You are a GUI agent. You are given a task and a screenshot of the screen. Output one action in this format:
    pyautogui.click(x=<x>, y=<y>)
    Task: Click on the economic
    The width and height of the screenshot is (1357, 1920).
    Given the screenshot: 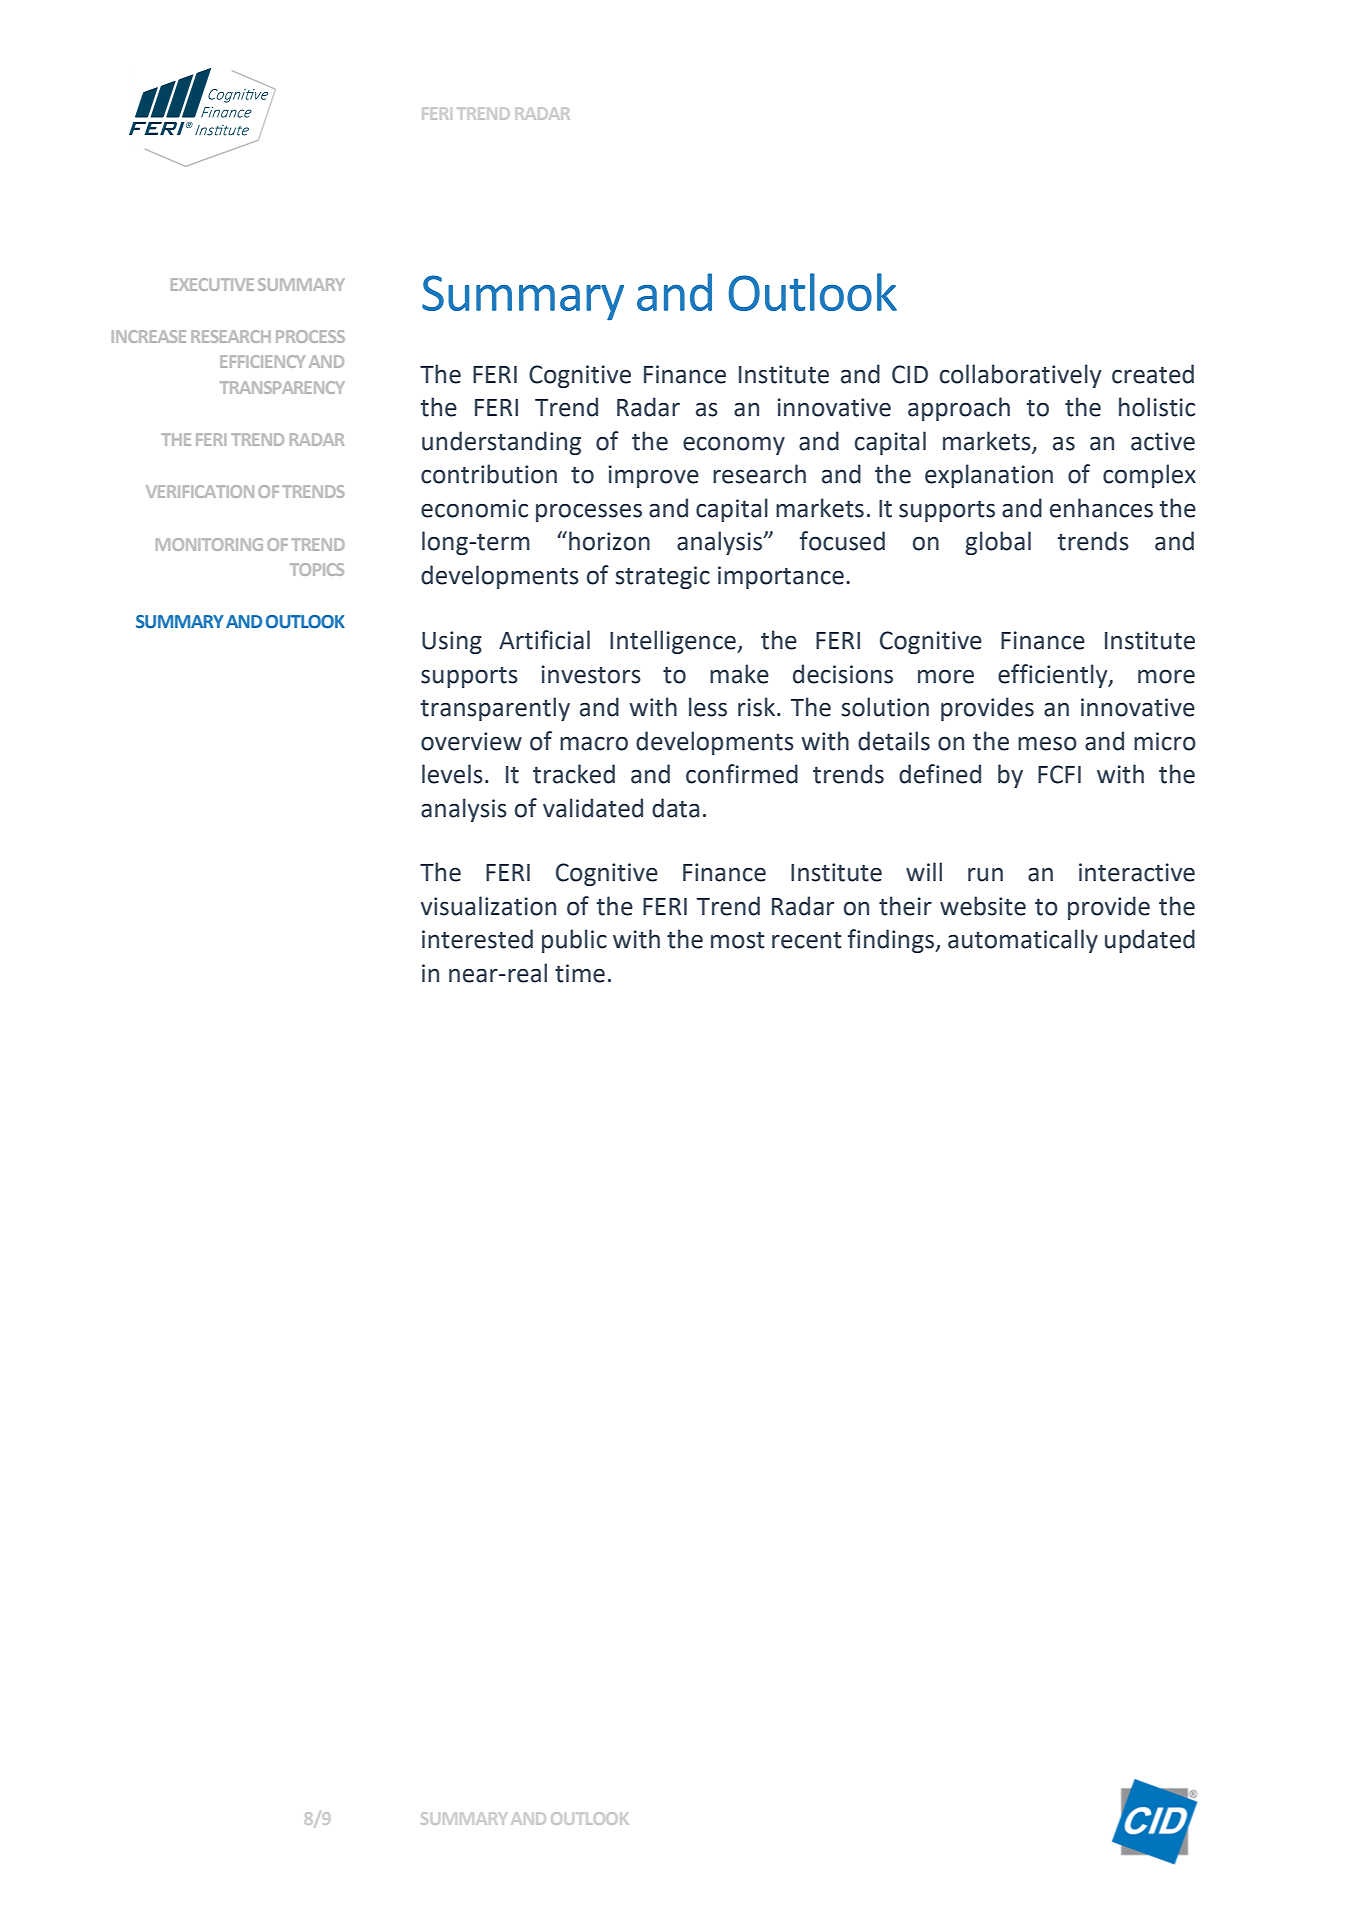 What is the action you would take?
    pyautogui.click(x=474, y=508)
